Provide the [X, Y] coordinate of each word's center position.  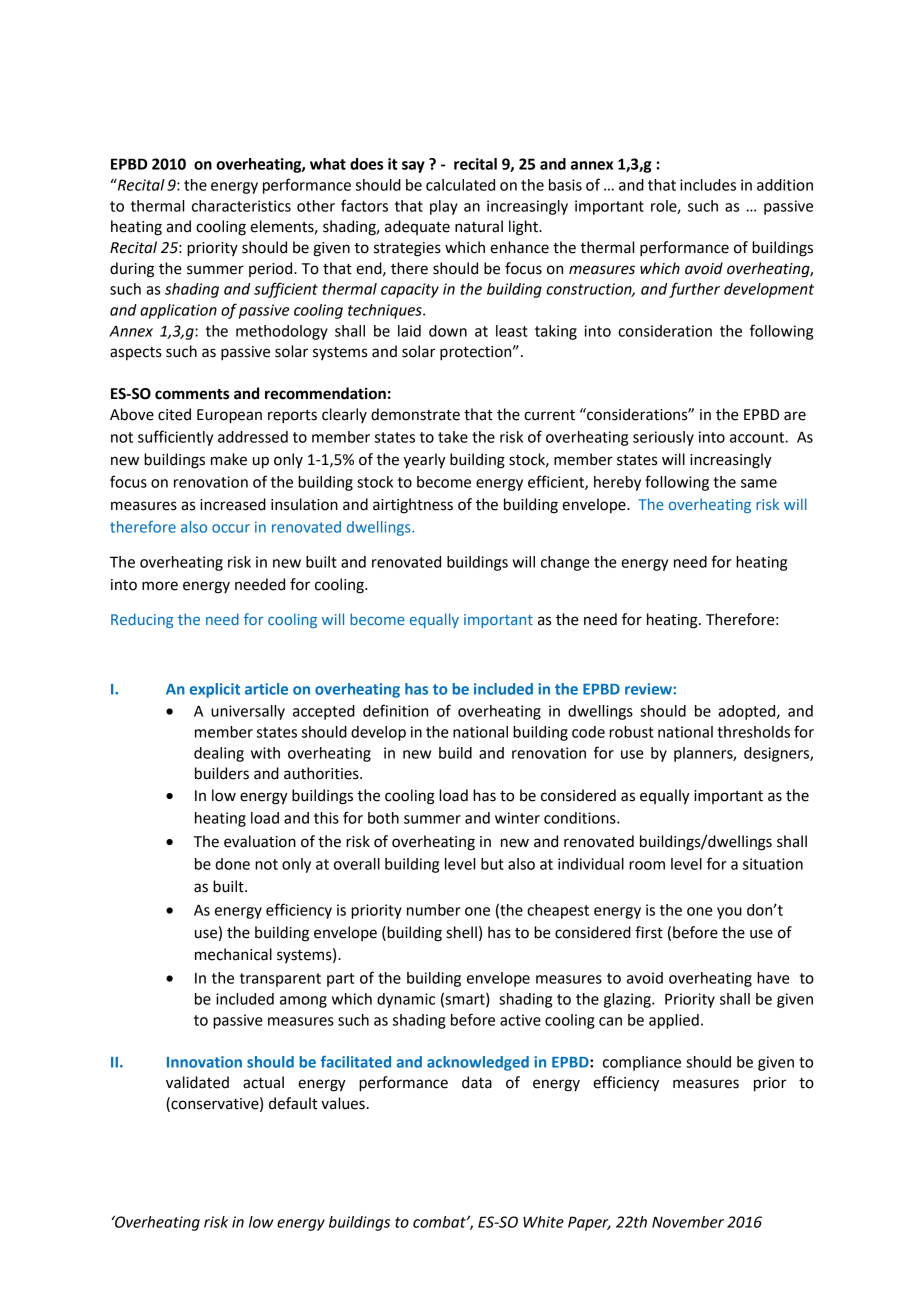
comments [192, 394]
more [160, 586]
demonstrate [415, 414]
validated [197, 1082]
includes [708, 185]
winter [517, 818]
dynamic [406, 1000]
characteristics [241, 206]
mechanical [233, 954]
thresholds [753, 732]
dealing [219, 754]
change [565, 563]
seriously [663, 438]
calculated [460, 185]
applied [674, 1021]
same [759, 483]
